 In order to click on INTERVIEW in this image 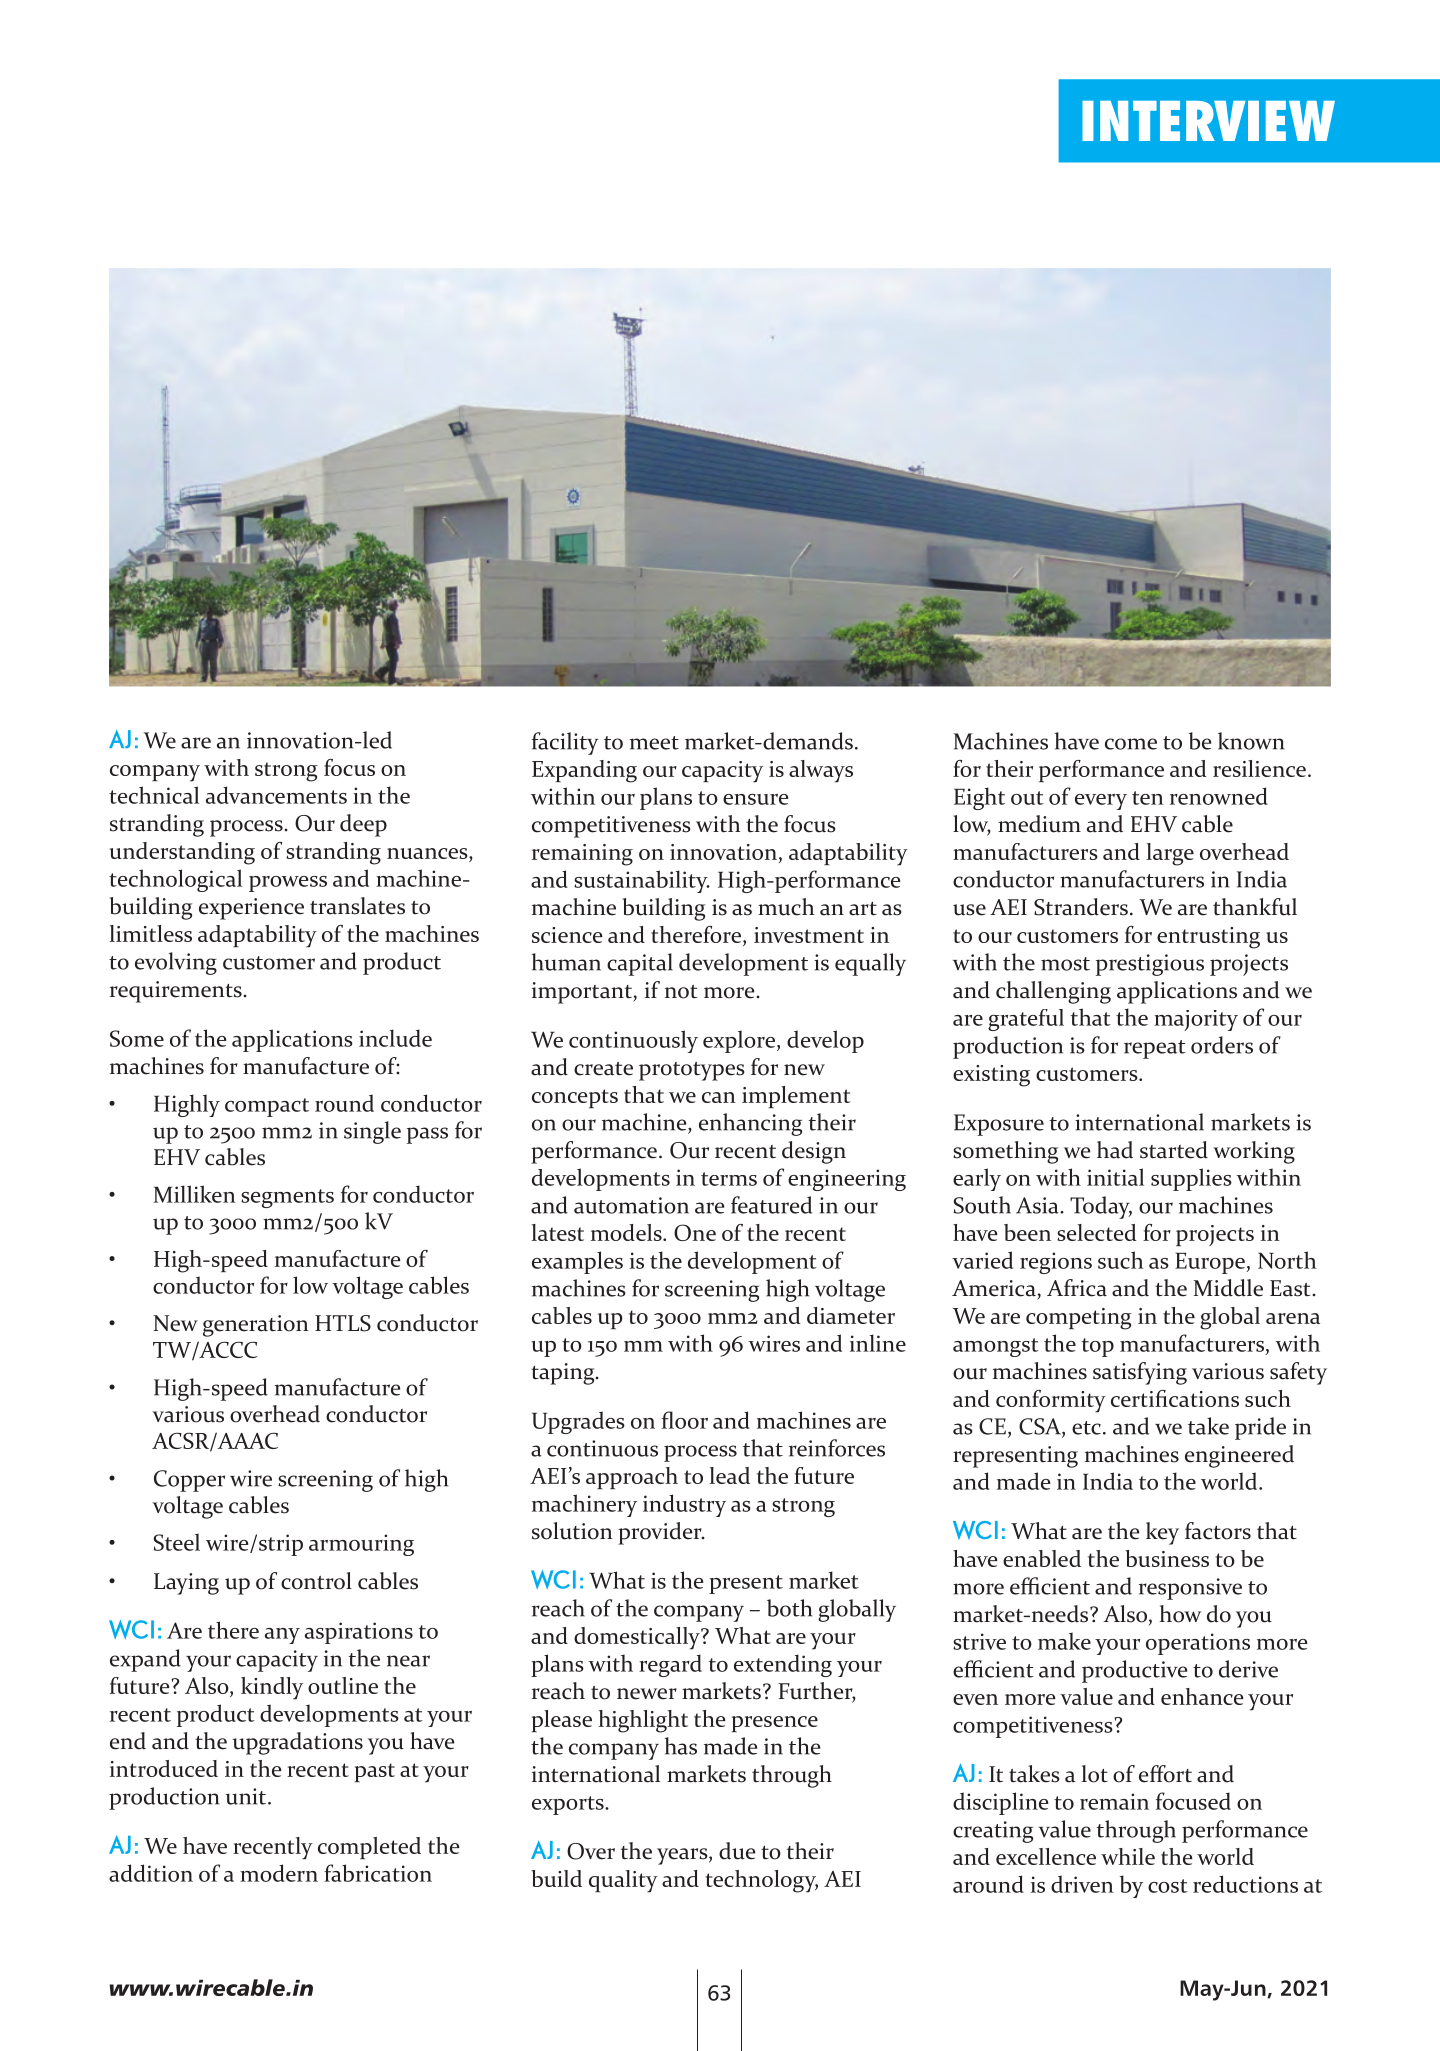, I will do `click(1208, 121)`.
